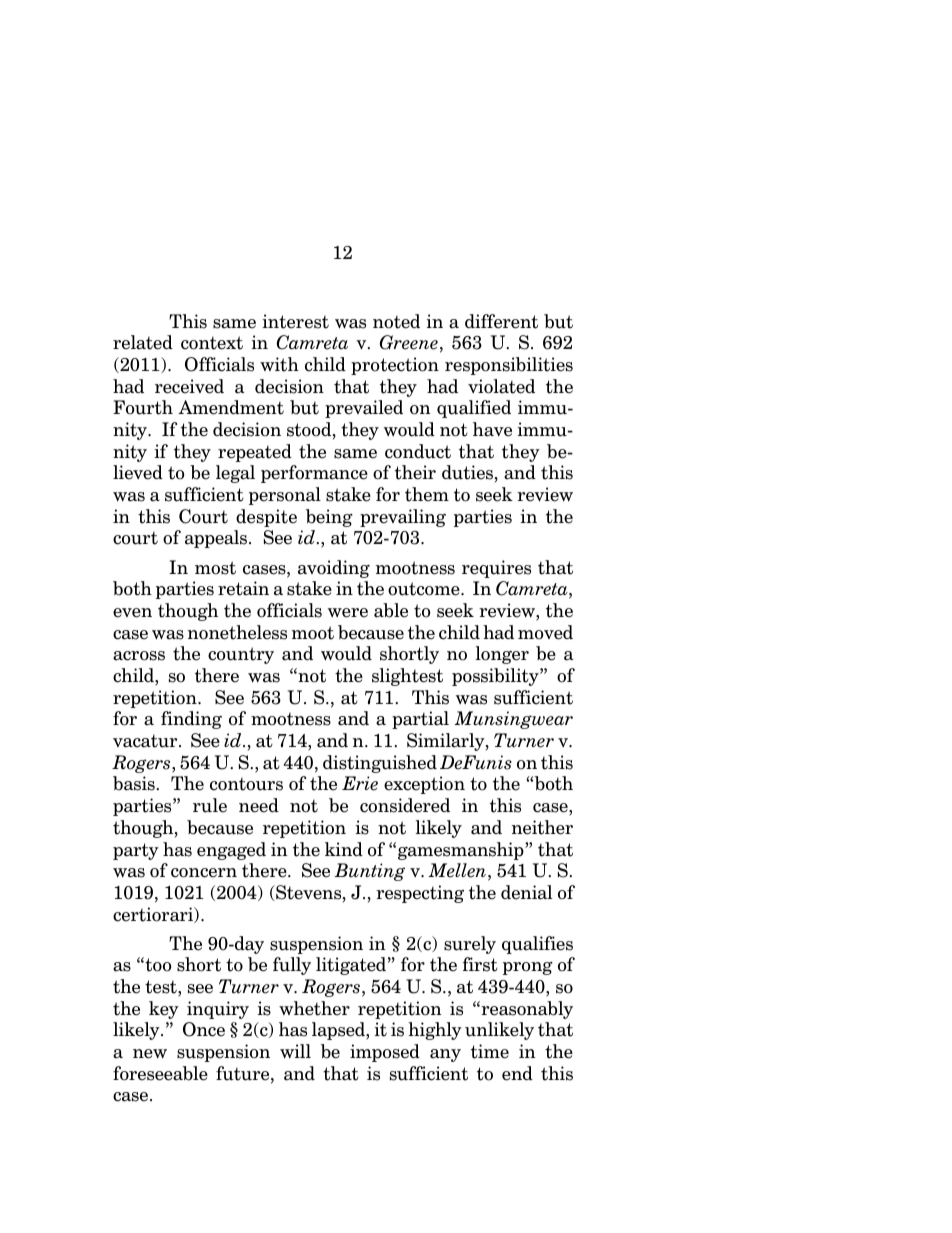  Describe the element at coordinates (502, 655) in the screenshot. I see `longer` at that location.
